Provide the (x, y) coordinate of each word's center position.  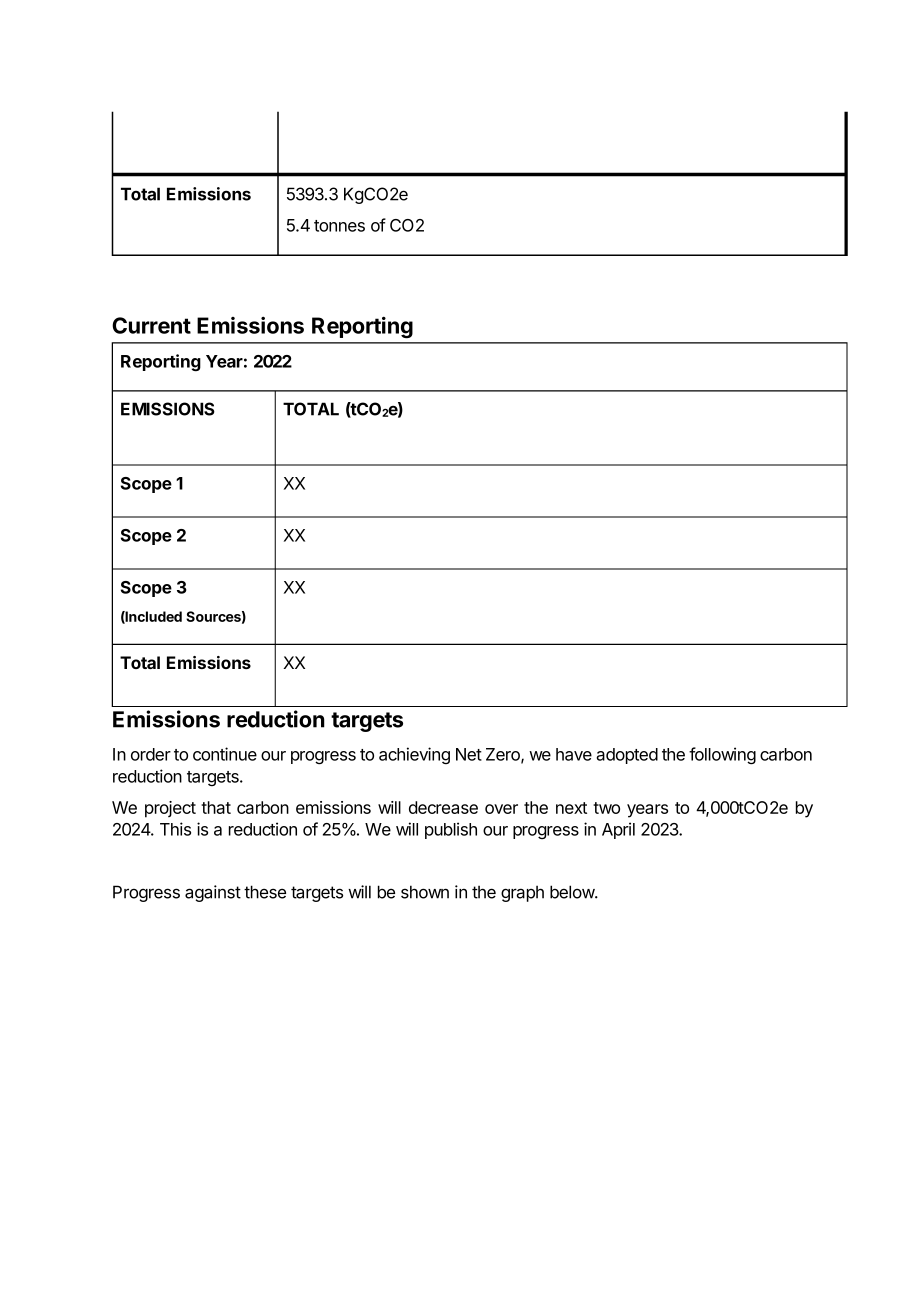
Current (151, 325)
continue (225, 754)
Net (469, 754)
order (151, 754)
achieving (414, 755)
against (213, 893)
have (574, 754)
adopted (627, 756)
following (722, 755)
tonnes (339, 226)
